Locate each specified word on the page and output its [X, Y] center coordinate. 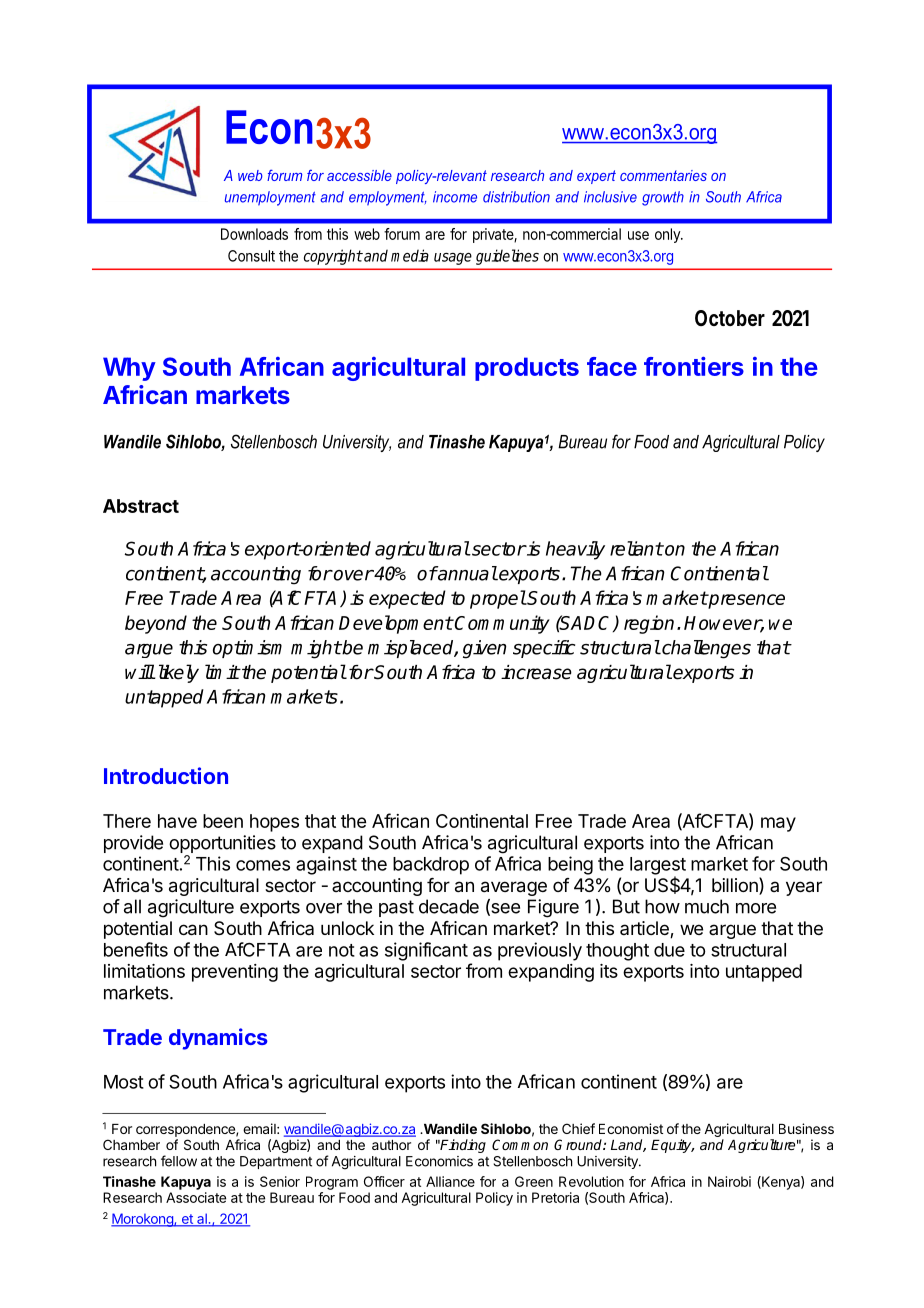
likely [177, 673]
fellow [179, 1161]
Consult [251, 256]
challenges [705, 649]
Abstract [141, 506]
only [668, 235]
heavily [575, 550]
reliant [636, 548]
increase [536, 672]
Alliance [450, 1181]
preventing [235, 973]
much [707, 906]
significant [426, 951]
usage [453, 259]
